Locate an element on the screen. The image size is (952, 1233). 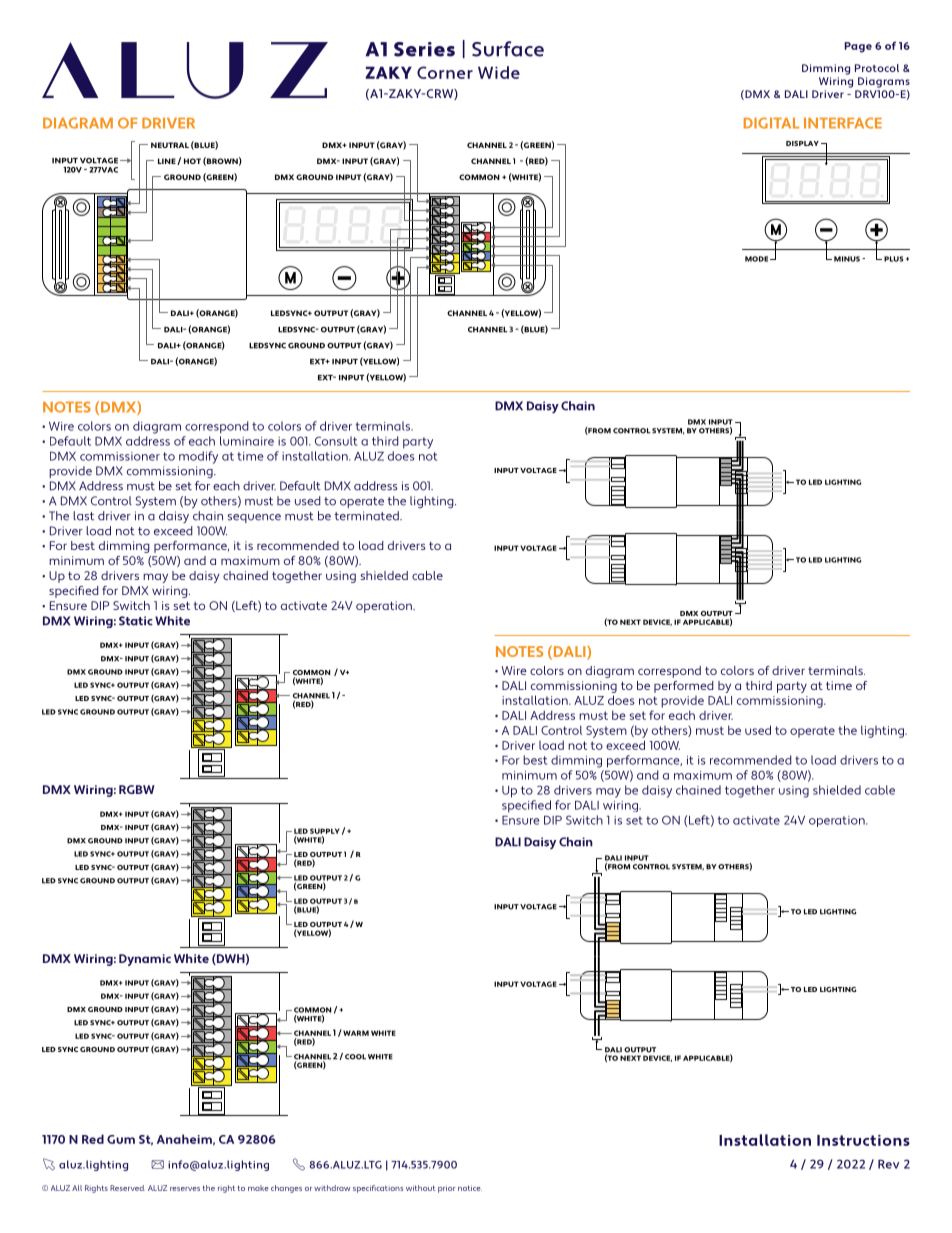
Consult is located at coordinates (336, 441).
